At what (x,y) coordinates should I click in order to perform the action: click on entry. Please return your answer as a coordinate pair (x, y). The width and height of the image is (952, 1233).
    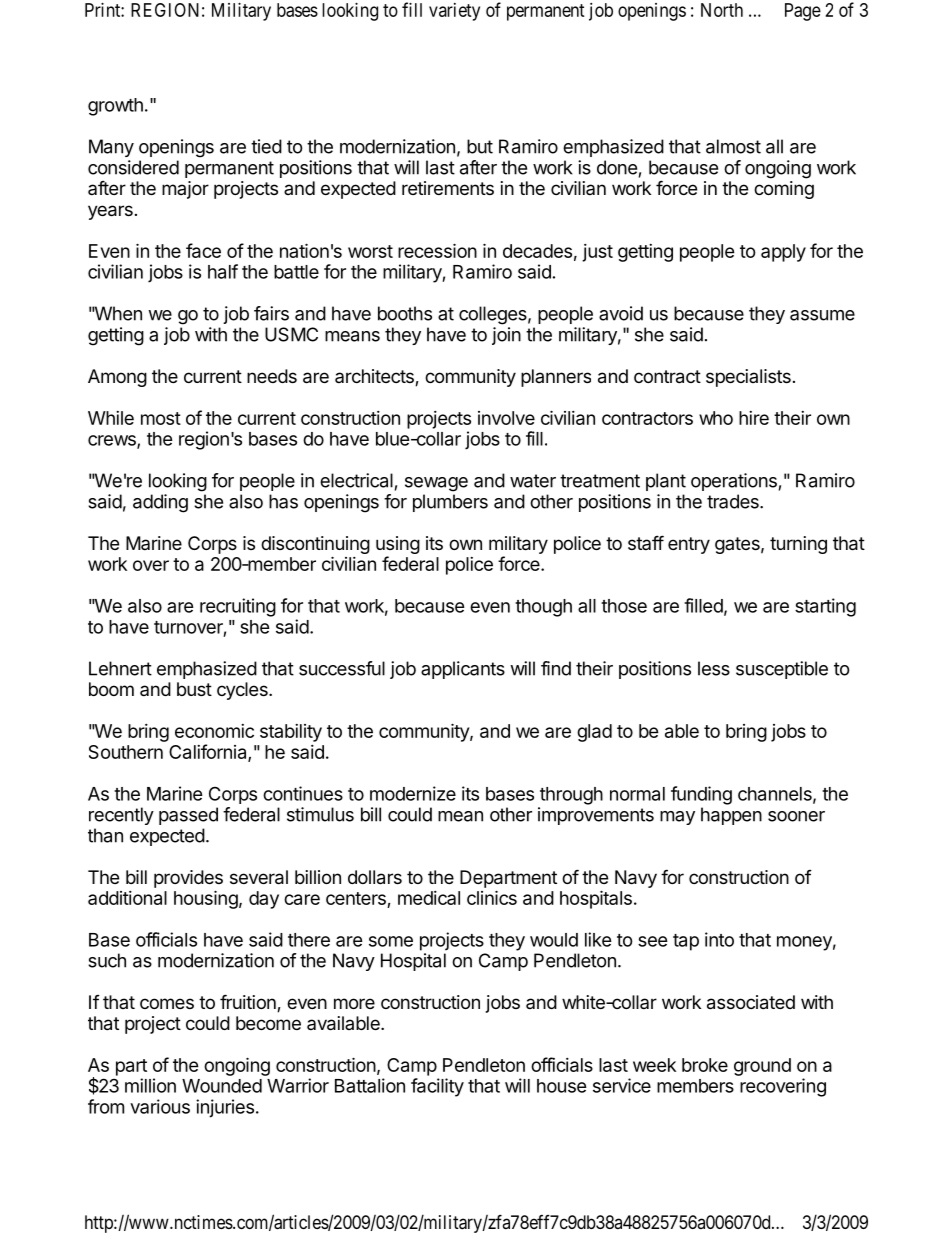
    Looking at the image, I should click on (689, 545).
